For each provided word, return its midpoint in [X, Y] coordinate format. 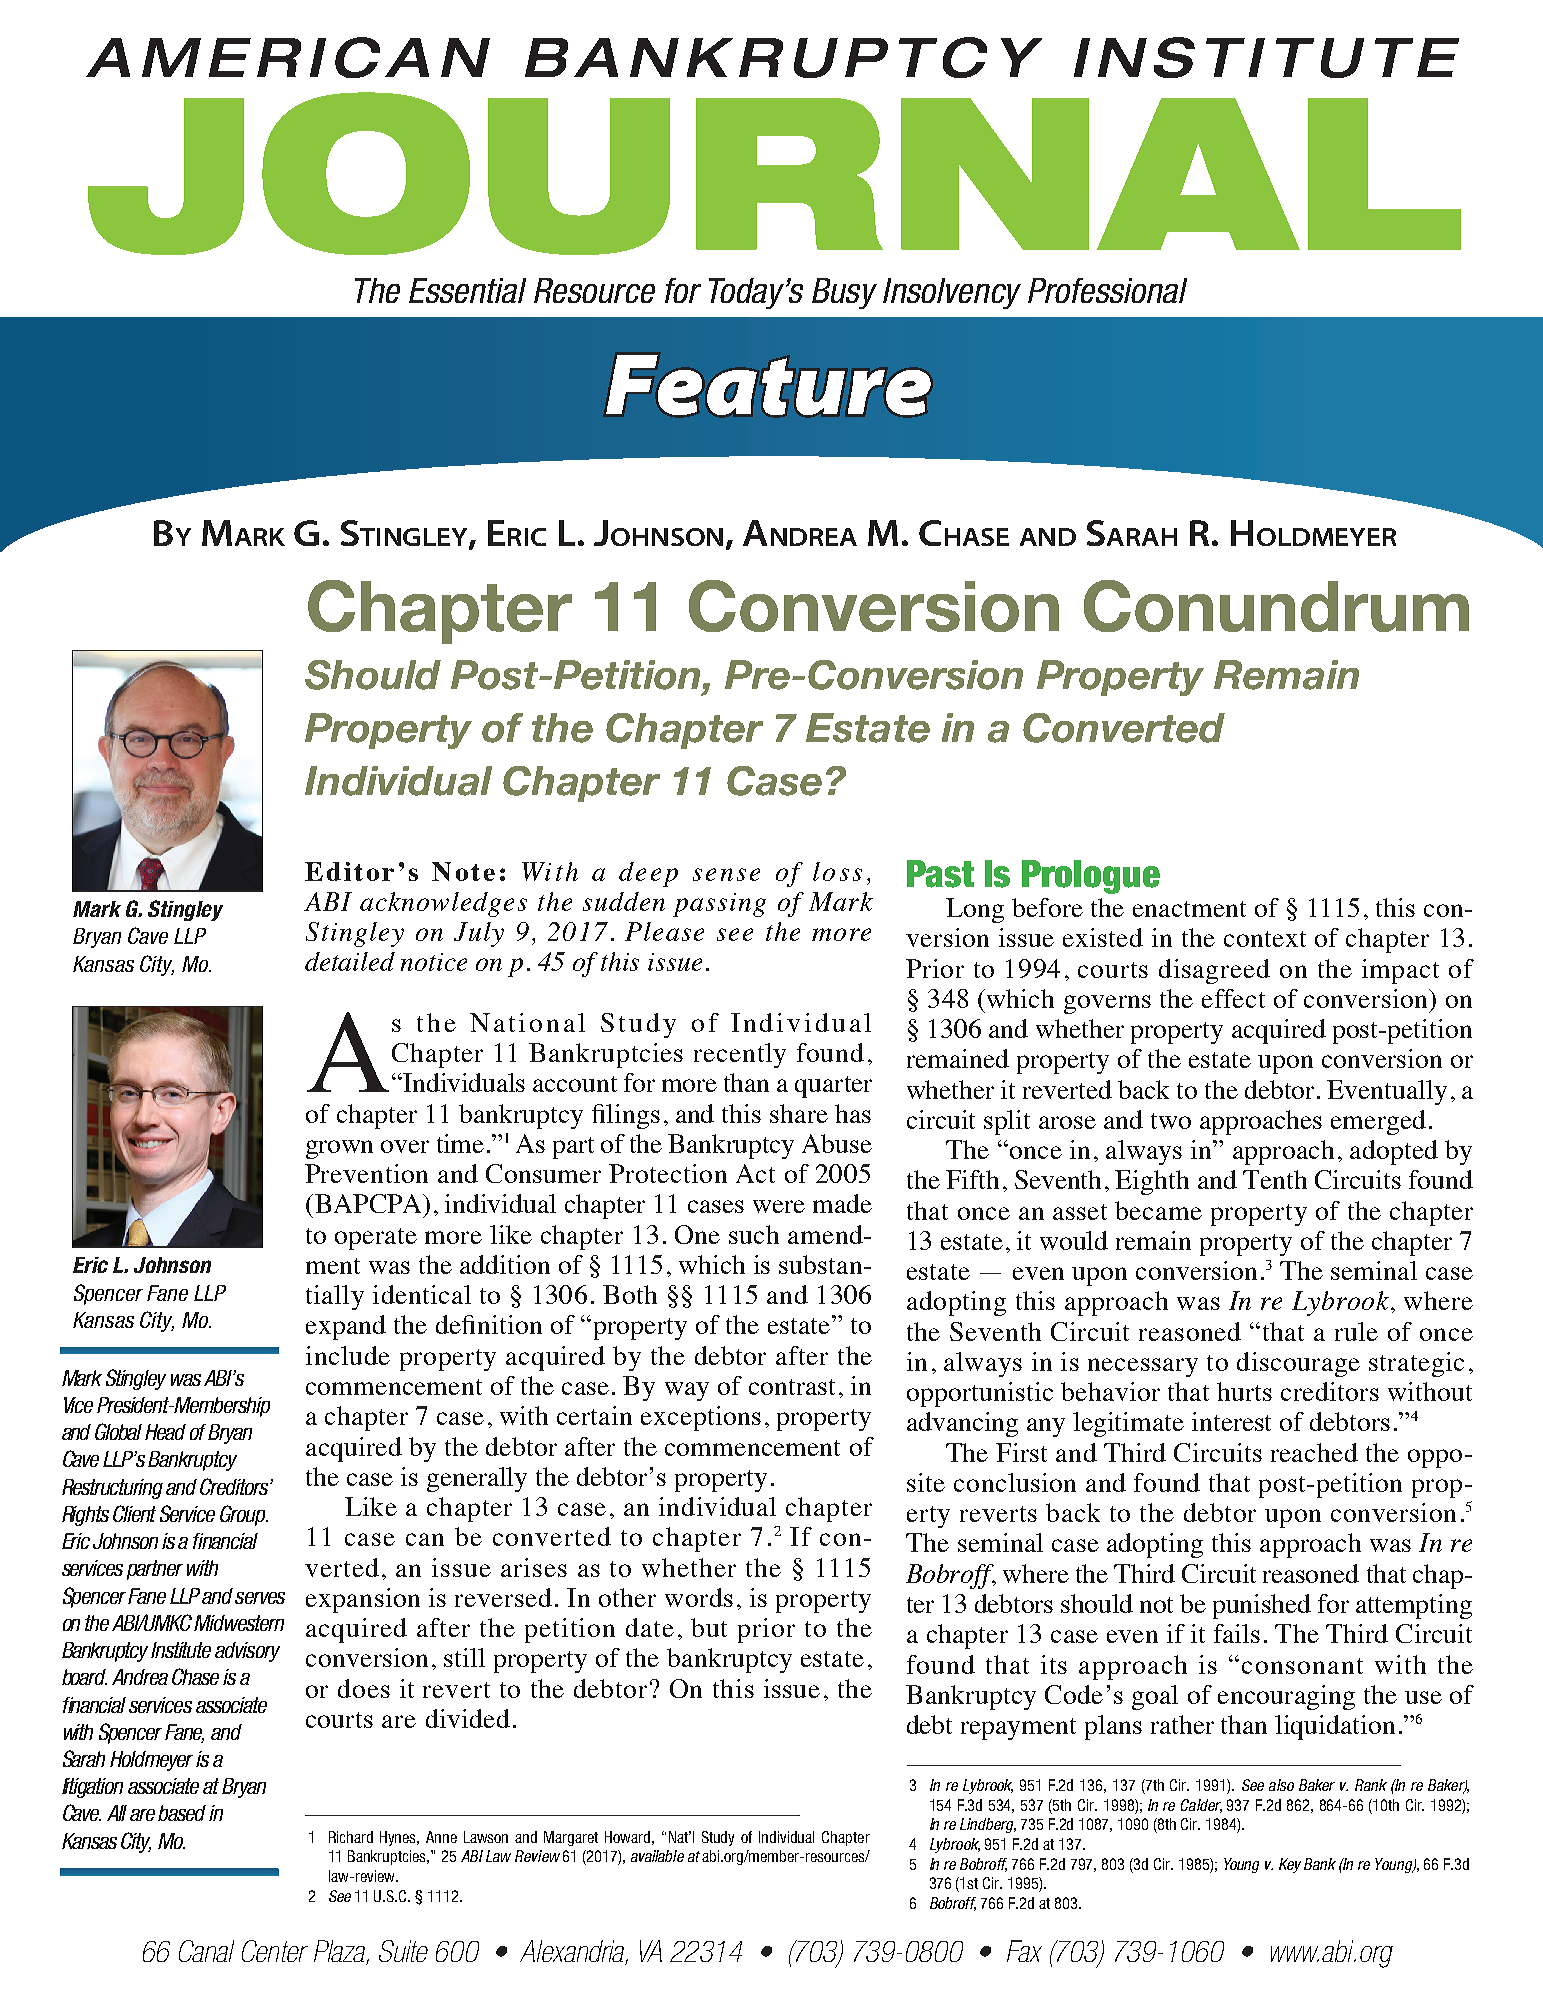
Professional [1107, 290]
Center [275, 1951]
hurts [1244, 1391]
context [1265, 939]
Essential [467, 290]
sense [726, 874]
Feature [768, 385]
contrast [792, 1387]
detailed [350, 961]
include [348, 1355]
